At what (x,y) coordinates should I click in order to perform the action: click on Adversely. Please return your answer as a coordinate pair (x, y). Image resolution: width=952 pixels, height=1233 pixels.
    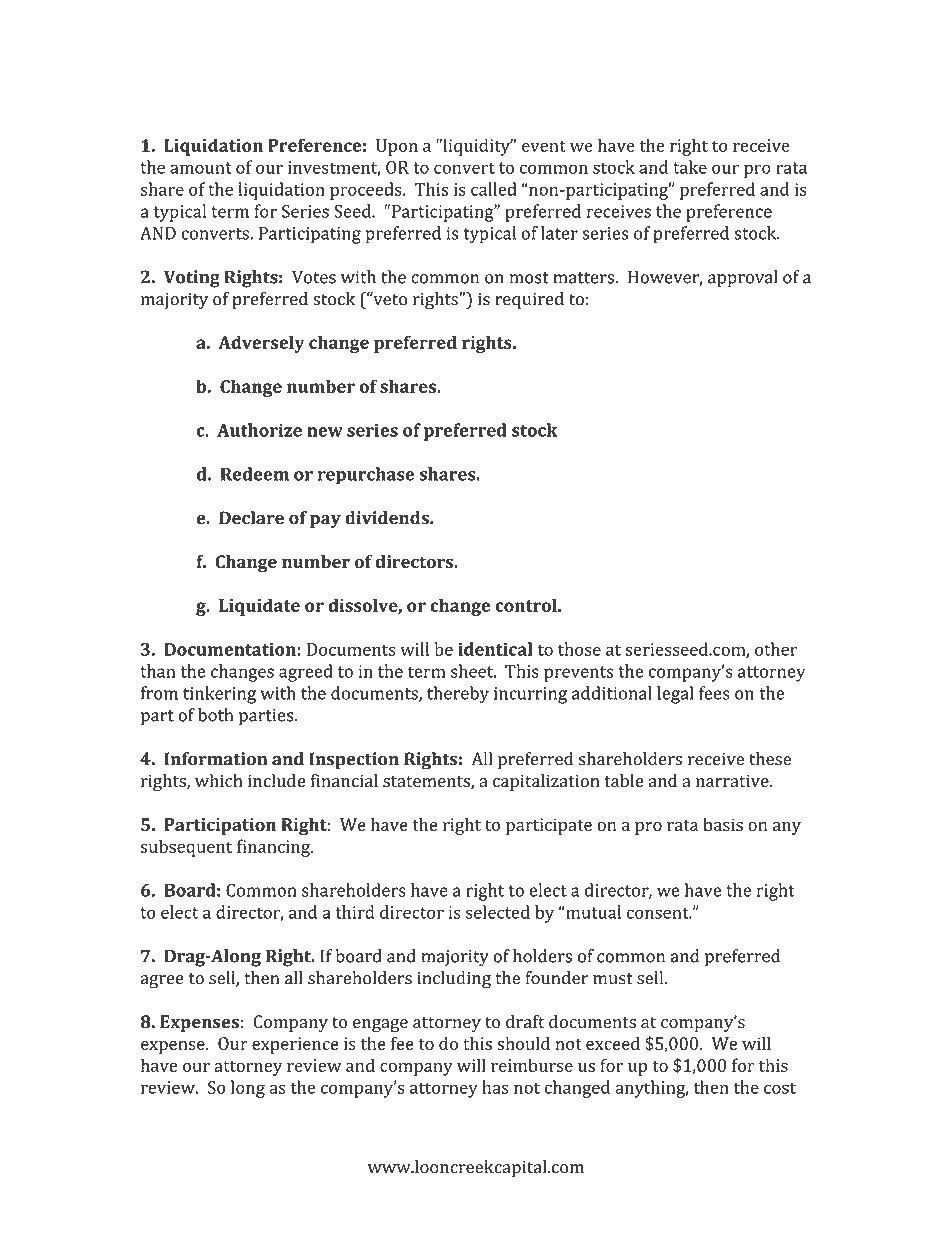
    Looking at the image, I should click on (261, 344).
